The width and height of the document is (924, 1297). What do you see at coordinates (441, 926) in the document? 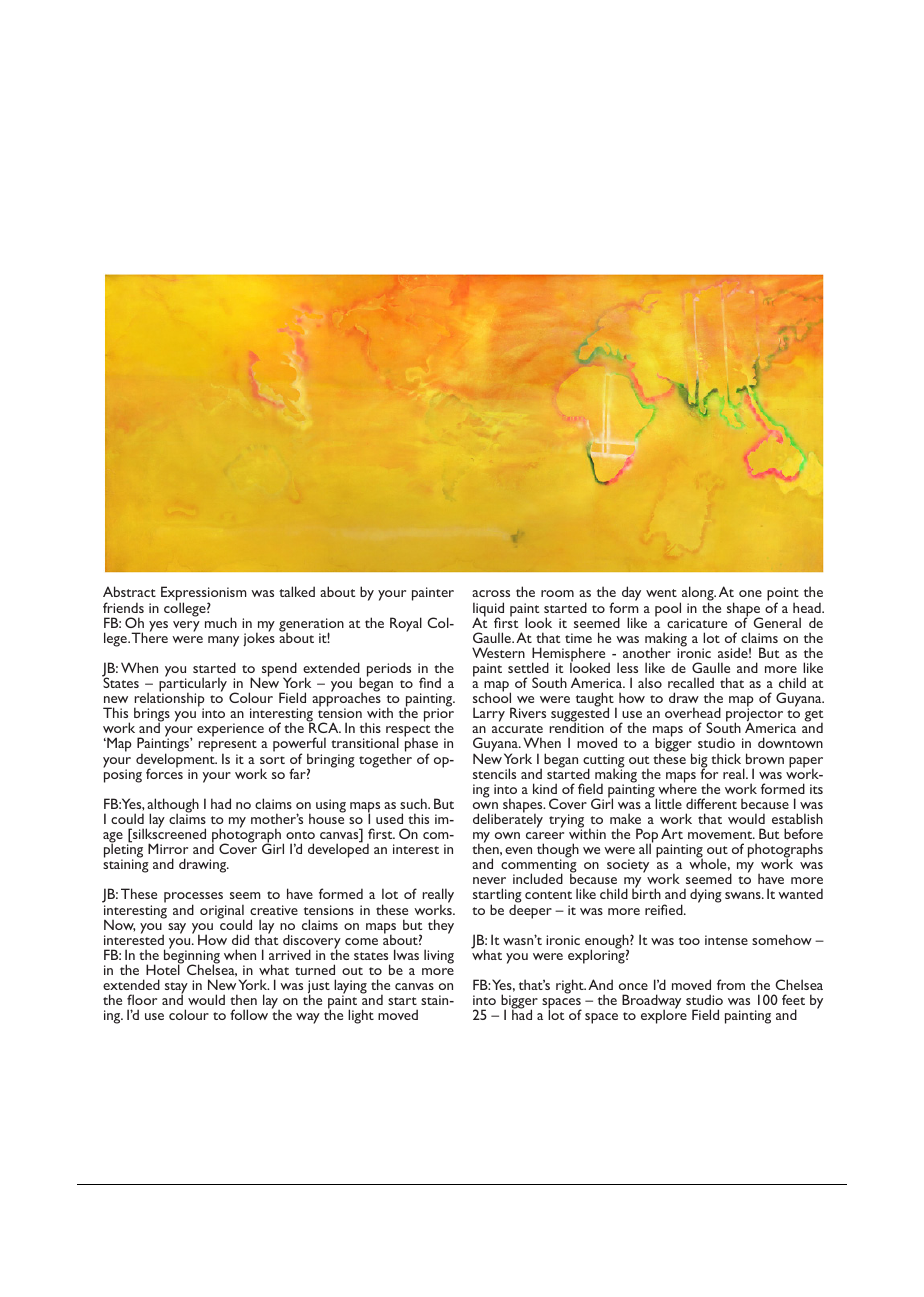
I see `they` at bounding box center [441, 926].
